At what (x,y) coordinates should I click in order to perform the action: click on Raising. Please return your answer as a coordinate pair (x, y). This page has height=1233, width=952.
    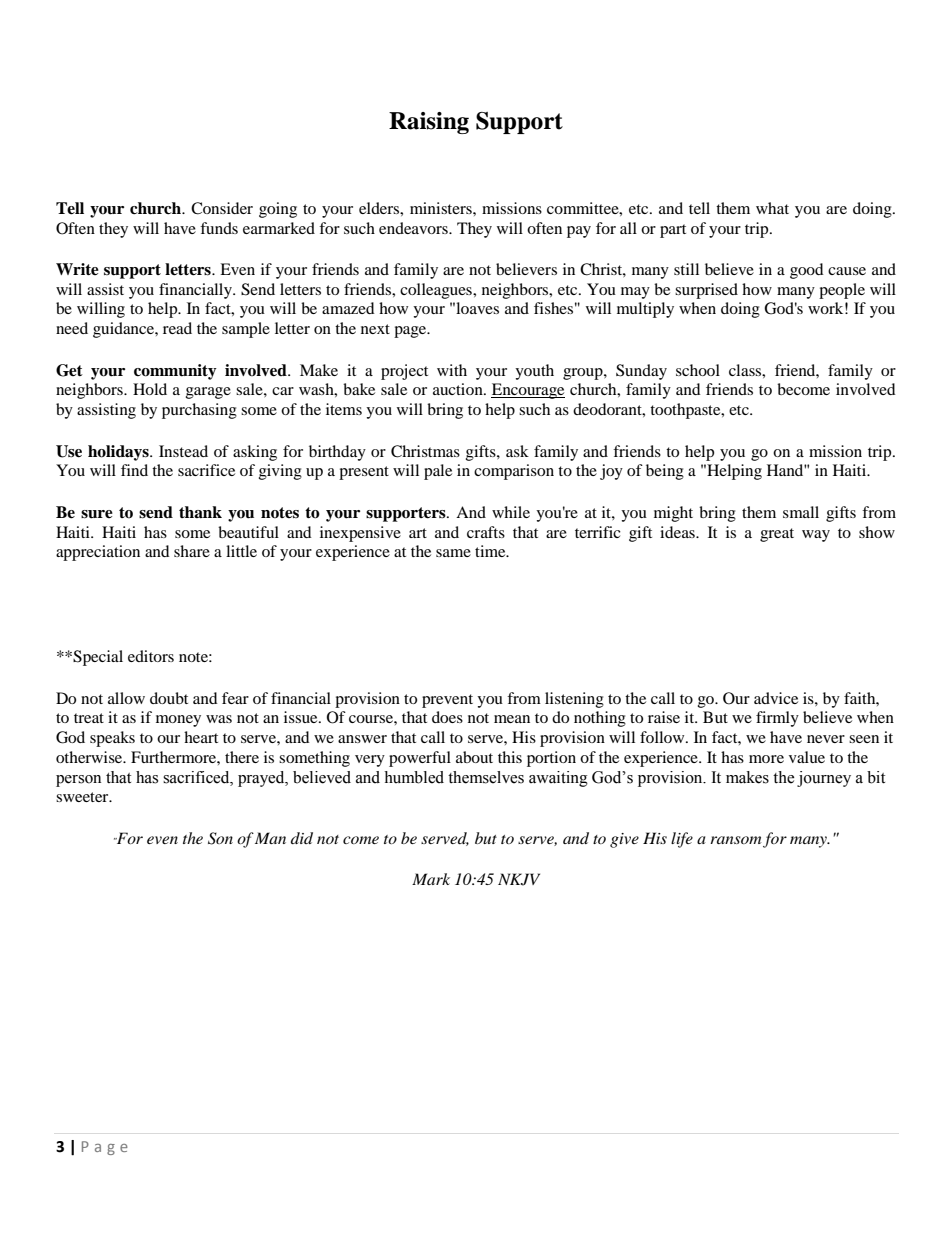
    Looking at the image, I should click on (429, 123).
